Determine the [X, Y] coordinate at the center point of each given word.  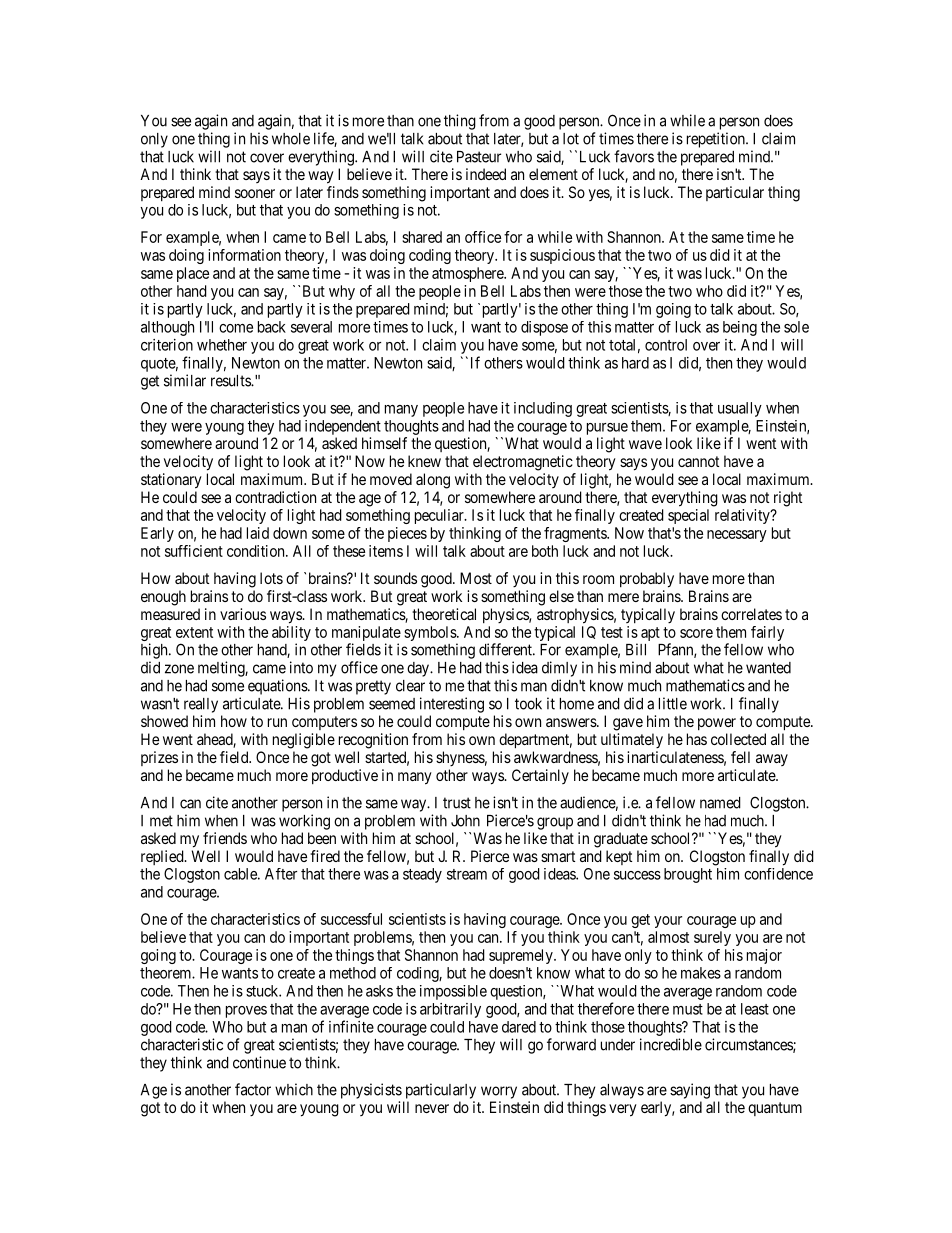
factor [253, 1089]
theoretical [444, 614]
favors [634, 156]
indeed [486, 174]
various [243, 614]
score [696, 633]
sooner [255, 193]
